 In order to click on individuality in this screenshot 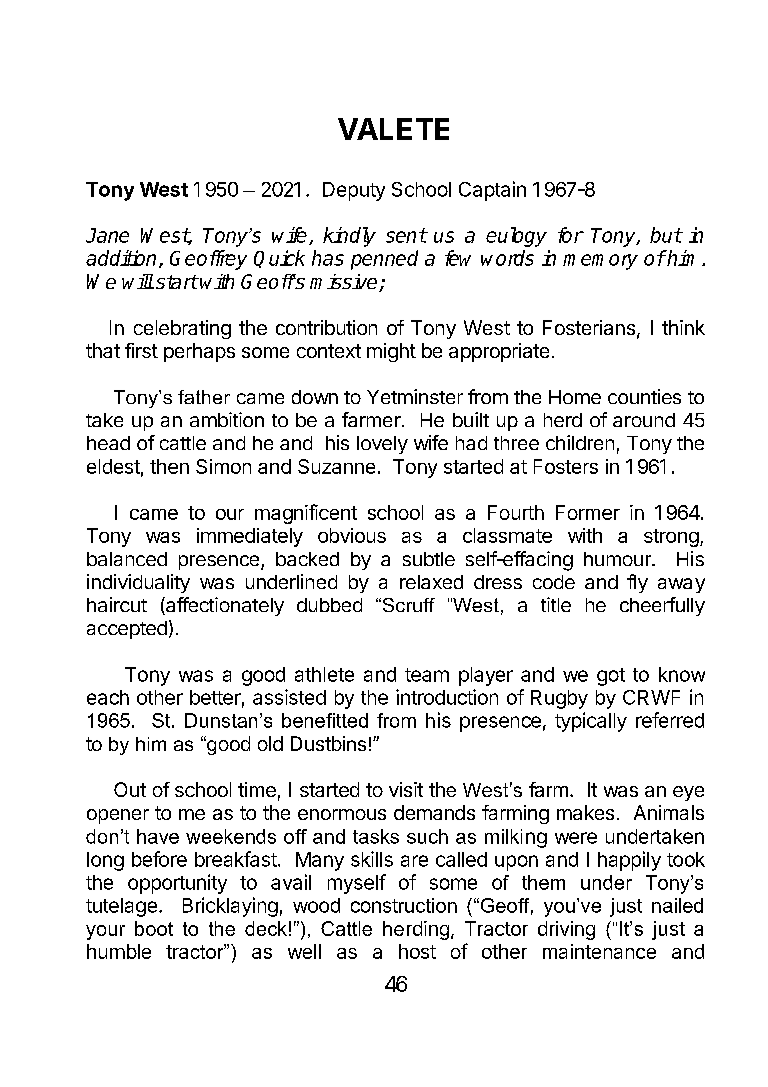, I will do `click(138, 583)`.
